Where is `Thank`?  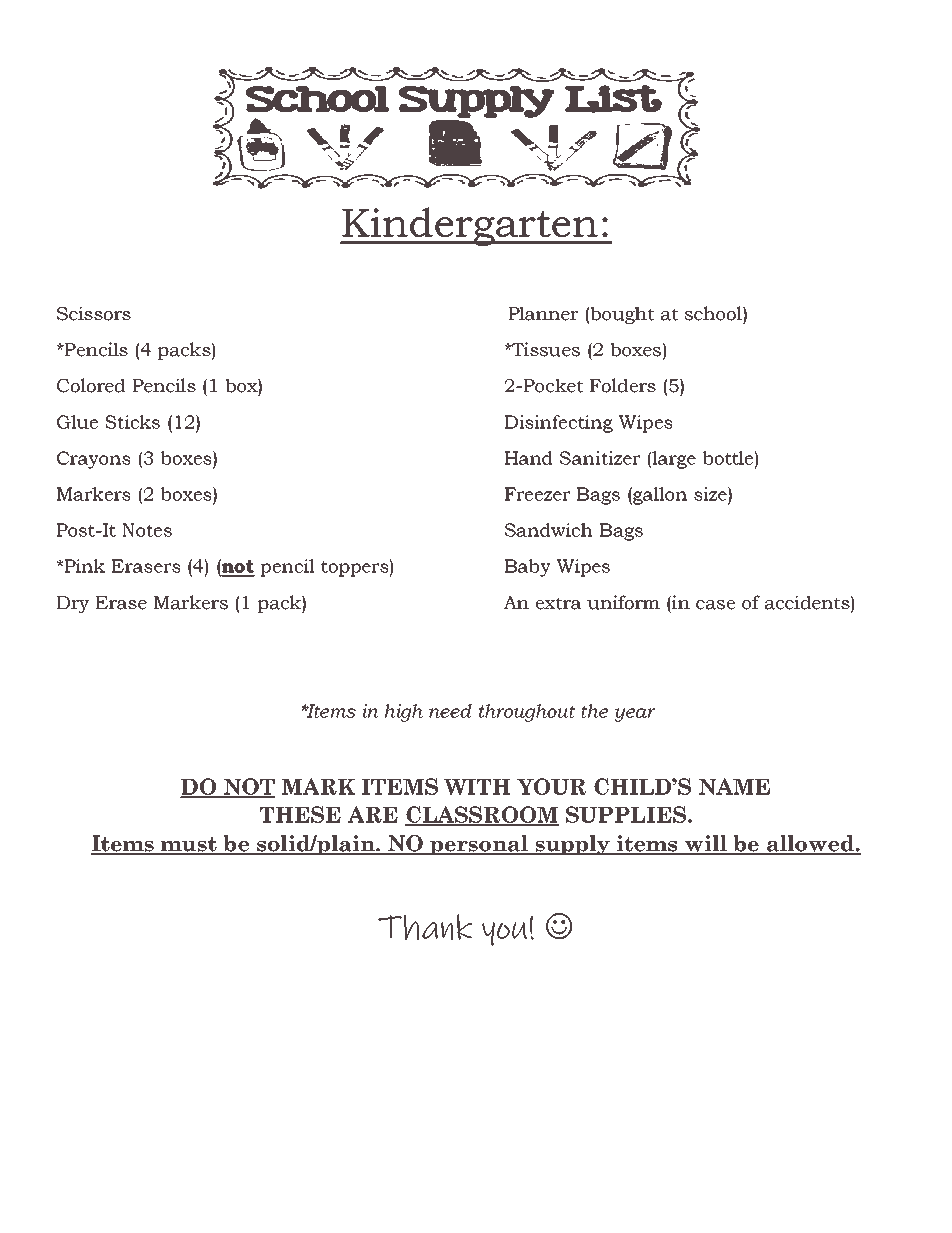
Thank is located at coordinates (425, 927).
